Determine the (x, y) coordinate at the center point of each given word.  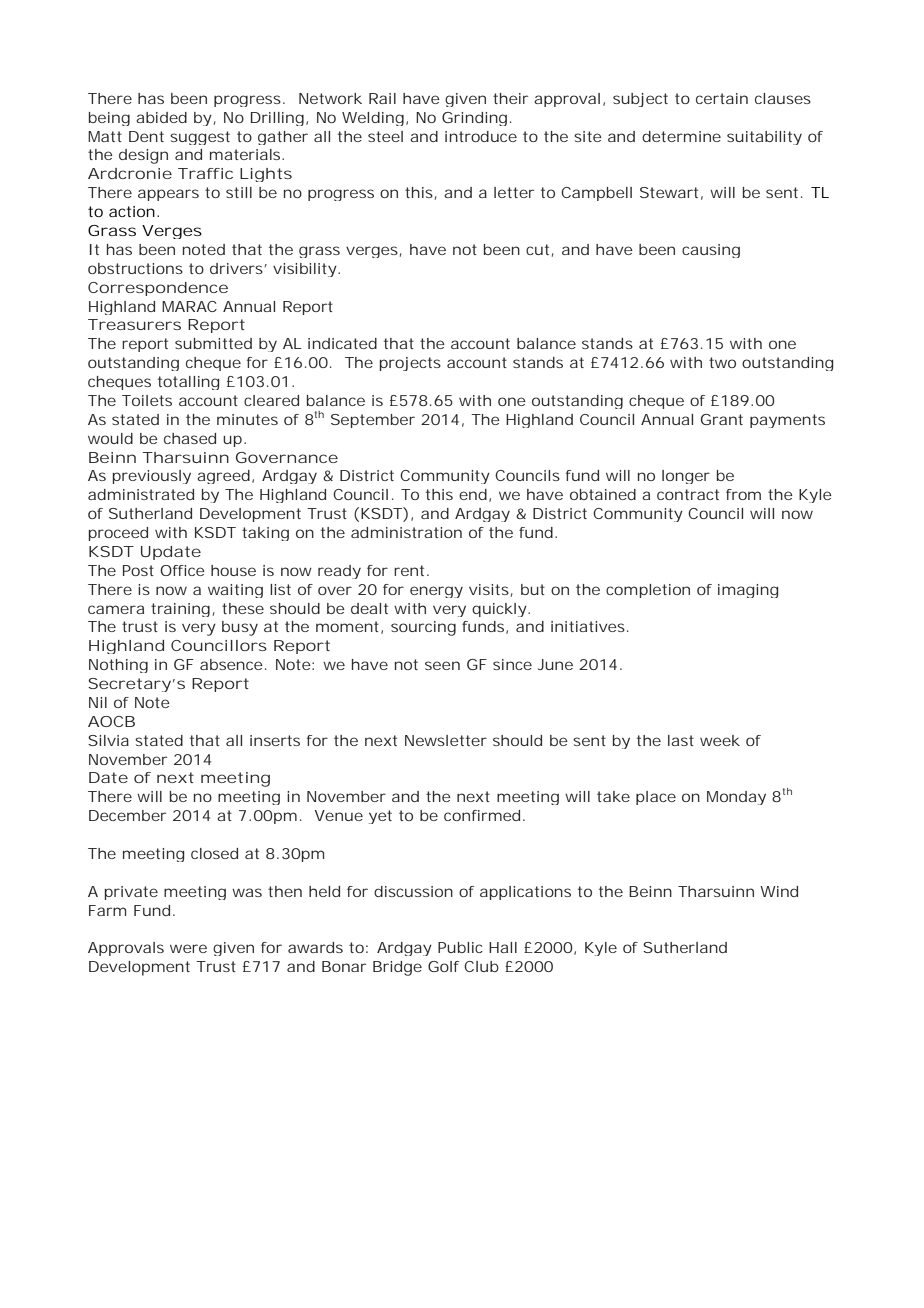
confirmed (482, 815)
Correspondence (158, 289)
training (180, 610)
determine (681, 136)
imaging (748, 591)
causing (711, 251)
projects (410, 364)
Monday (736, 798)
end (473, 494)
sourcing (423, 628)
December (127, 815)
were (188, 948)
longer (686, 477)
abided (161, 117)
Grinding (474, 119)
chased (190, 438)
